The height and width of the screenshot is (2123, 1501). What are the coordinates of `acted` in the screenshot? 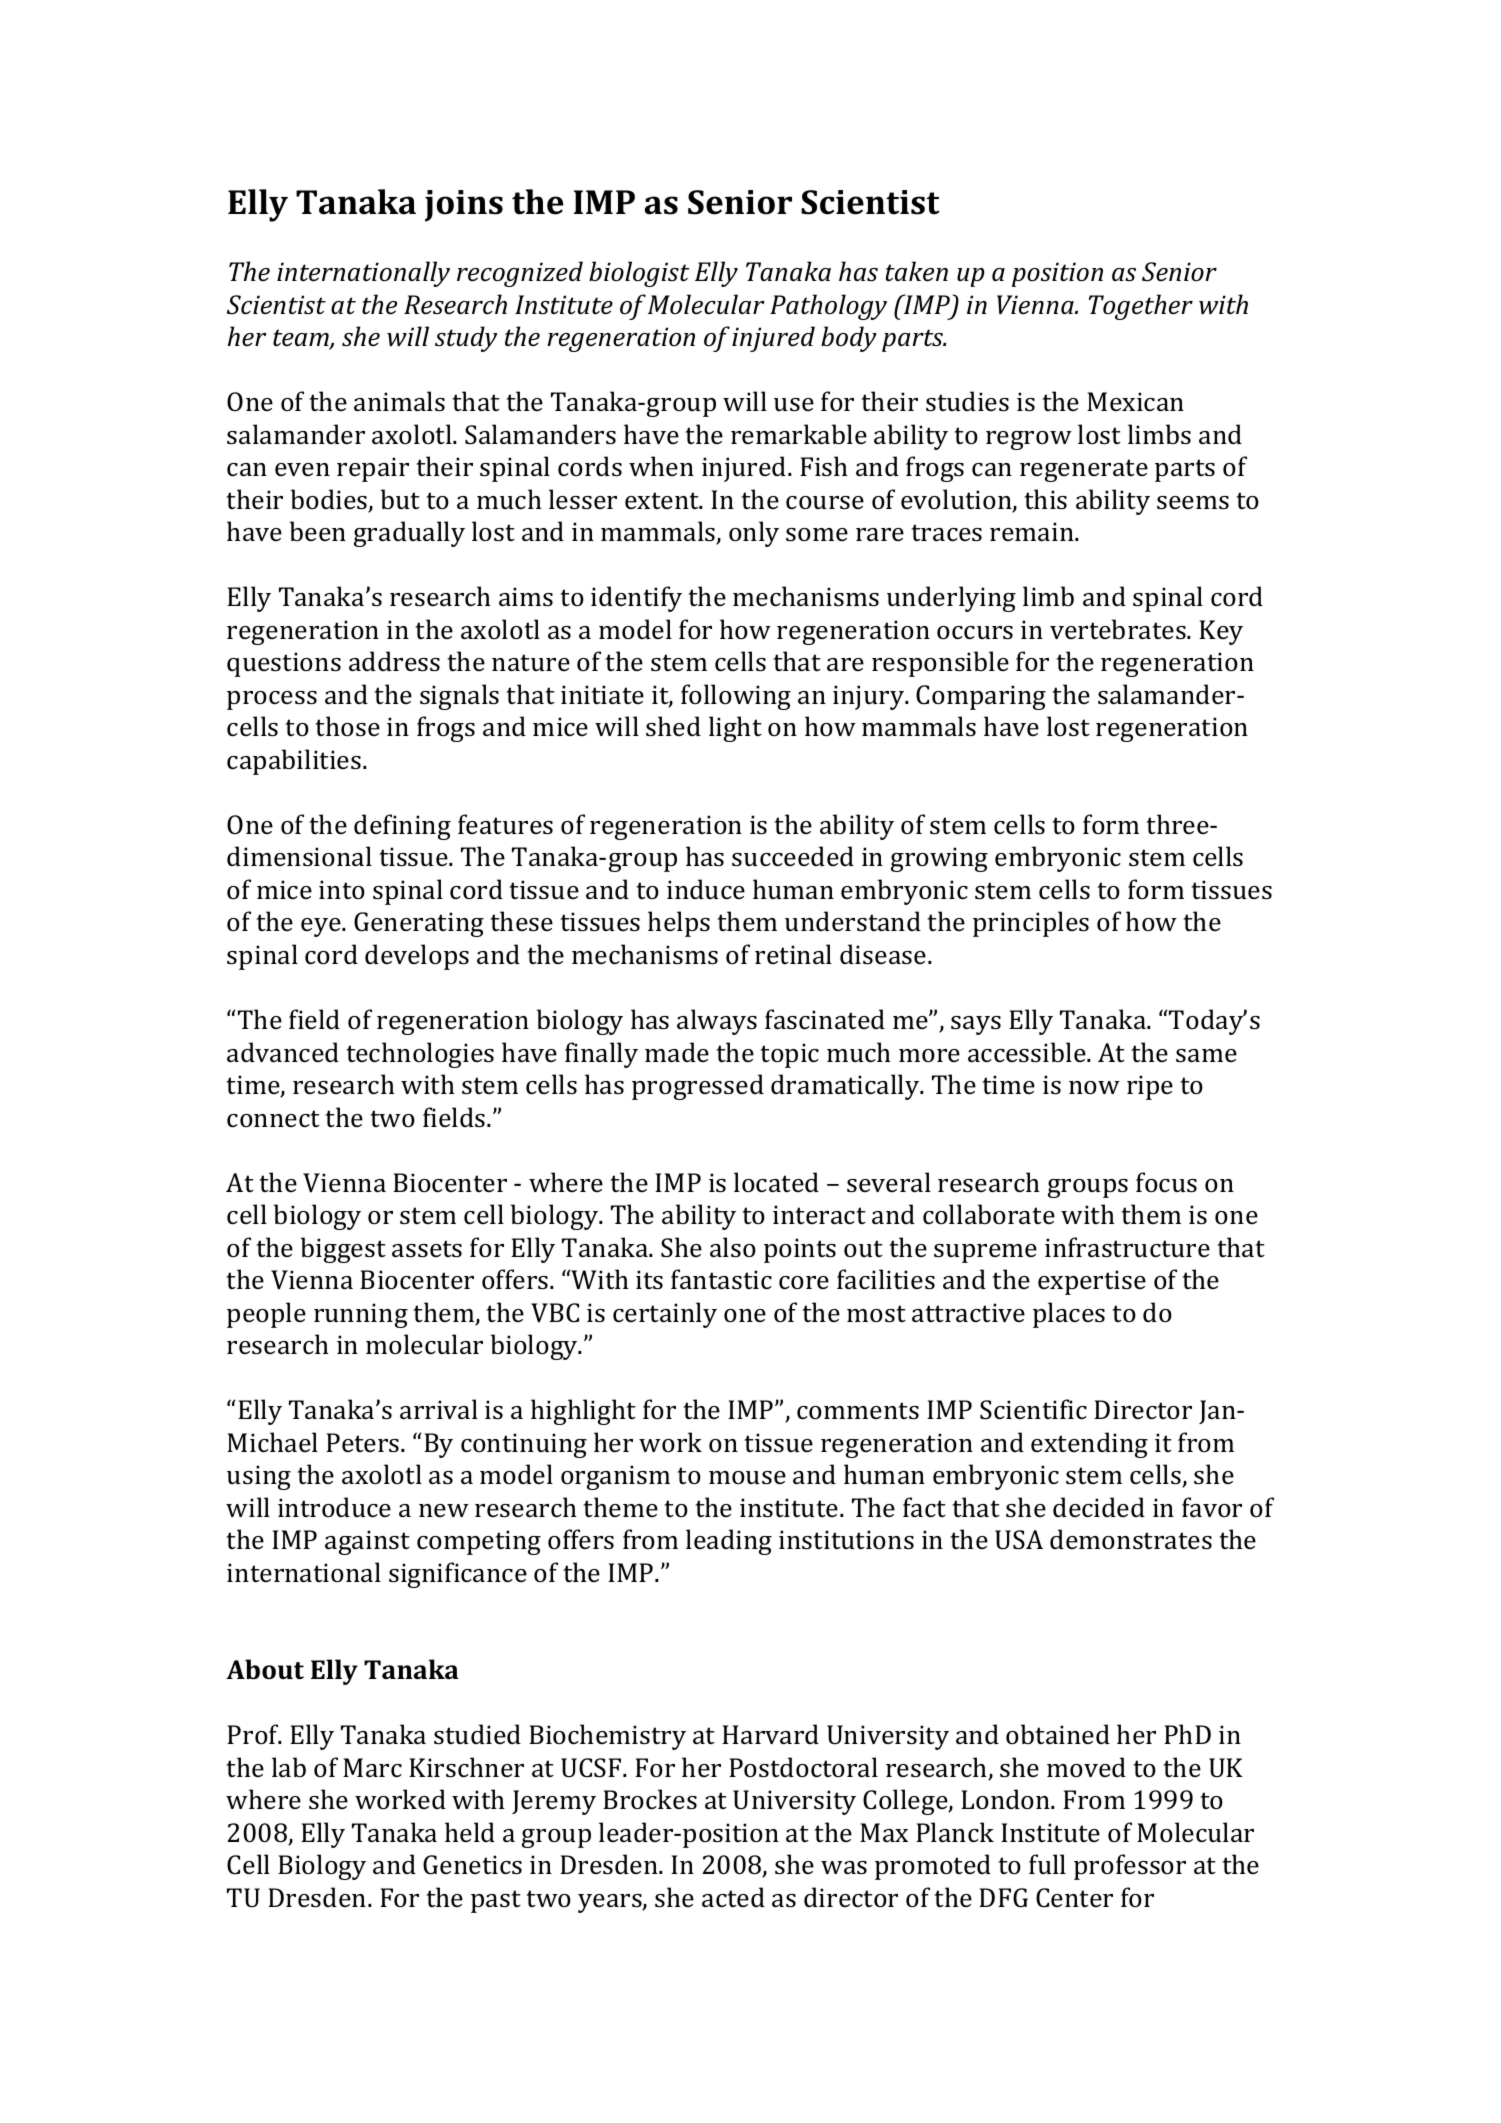 It's located at (733, 1897).
